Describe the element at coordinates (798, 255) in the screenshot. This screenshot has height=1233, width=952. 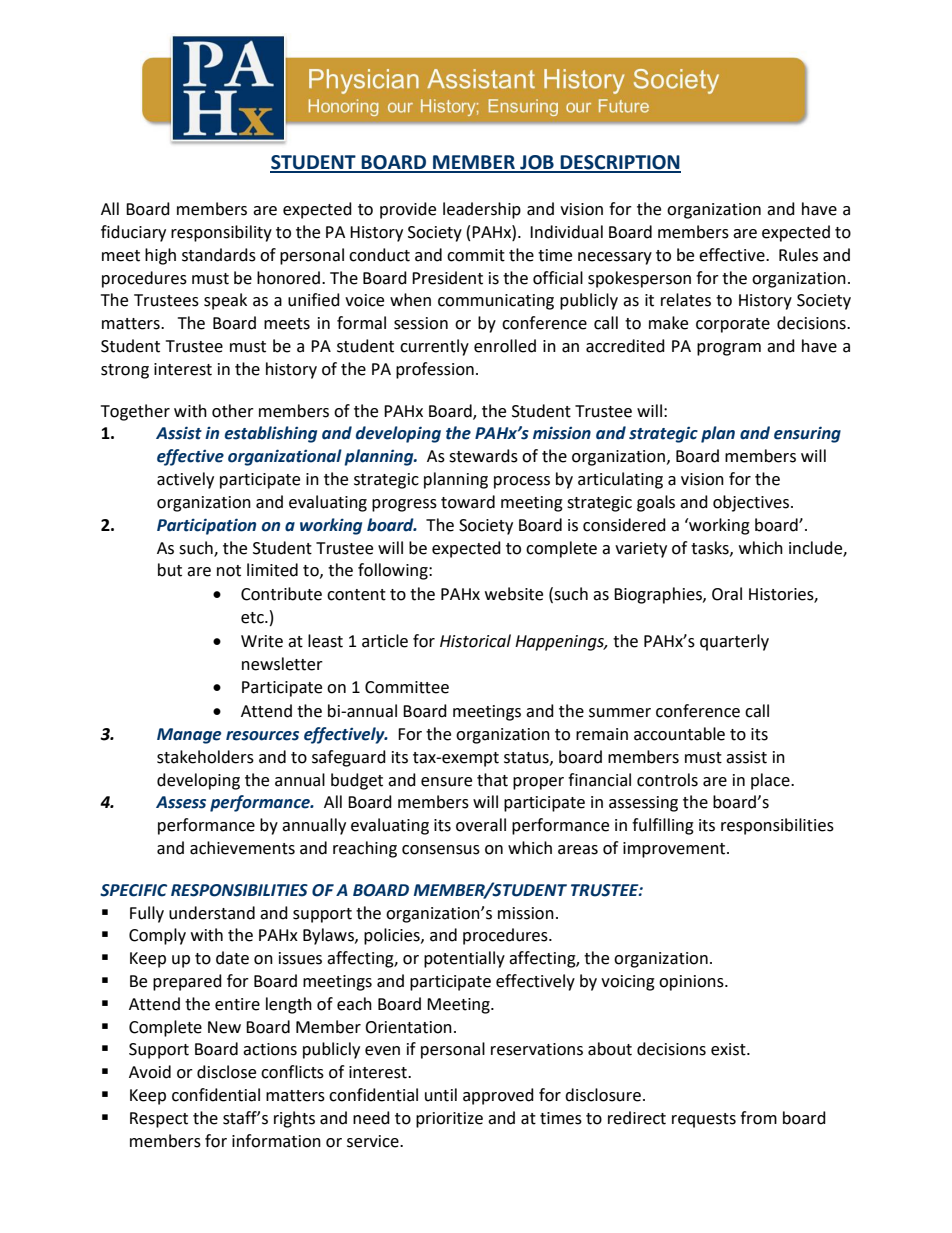
I see `Rules` at that location.
